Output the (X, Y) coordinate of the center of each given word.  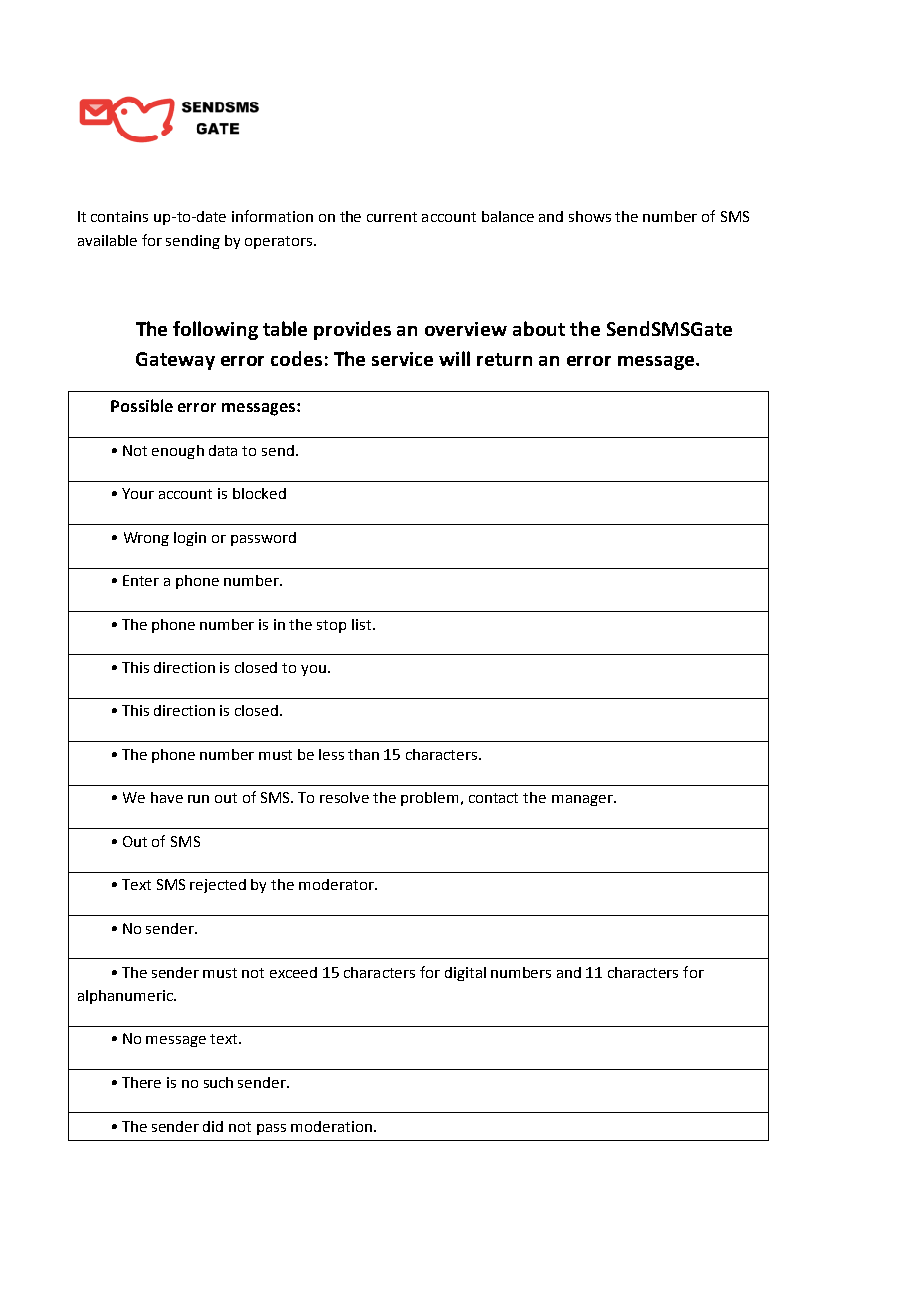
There (141, 1082)
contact (493, 798)
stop (331, 626)
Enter (141, 580)
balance (508, 216)
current (392, 217)
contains (119, 216)
